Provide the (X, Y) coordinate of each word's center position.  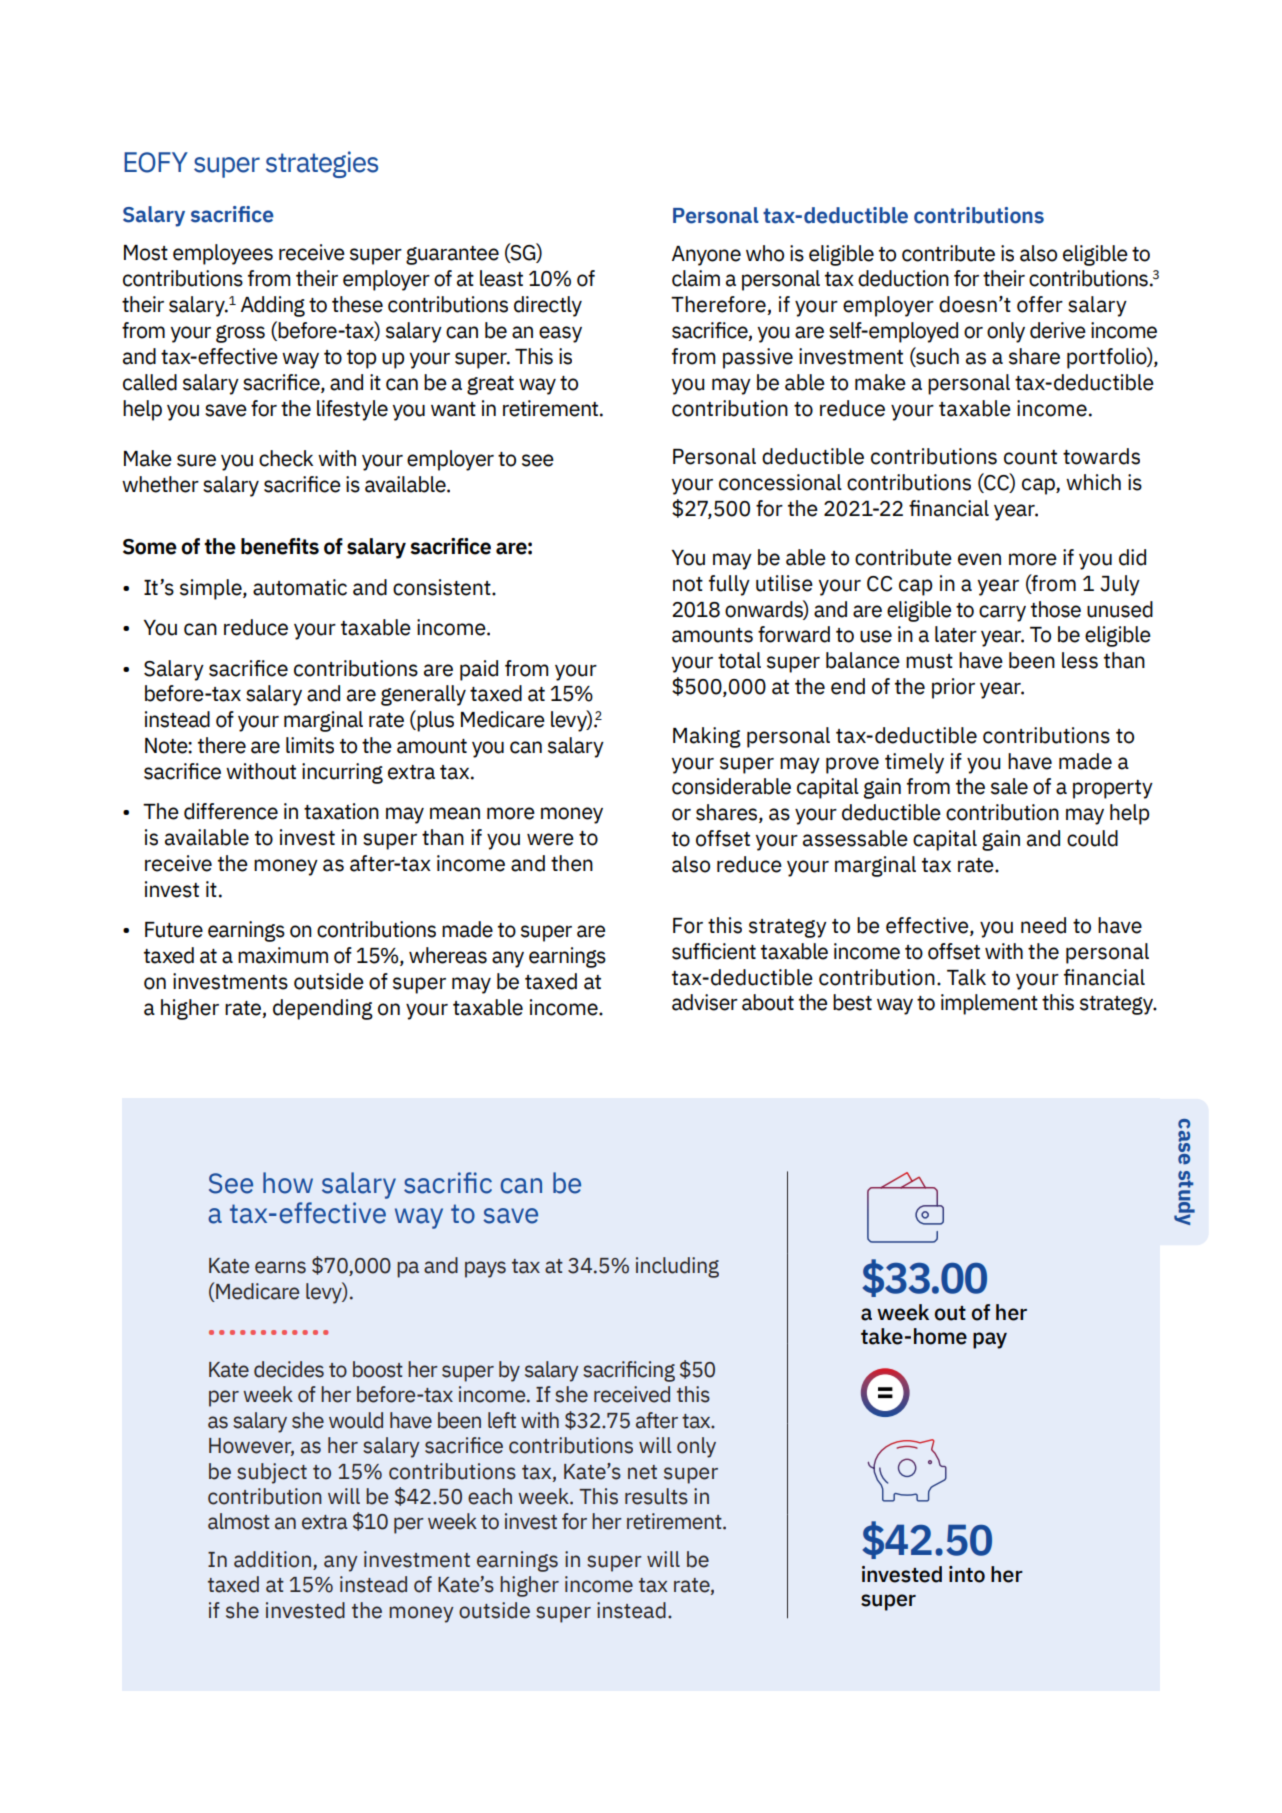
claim (696, 278)
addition (272, 1559)
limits (310, 745)
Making (707, 737)
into (967, 1574)
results (656, 1496)
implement (989, 1004)
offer (1040, 304)
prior (953, 688)
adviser (705, 1002)
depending (323, 1009)
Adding (273, 306)
